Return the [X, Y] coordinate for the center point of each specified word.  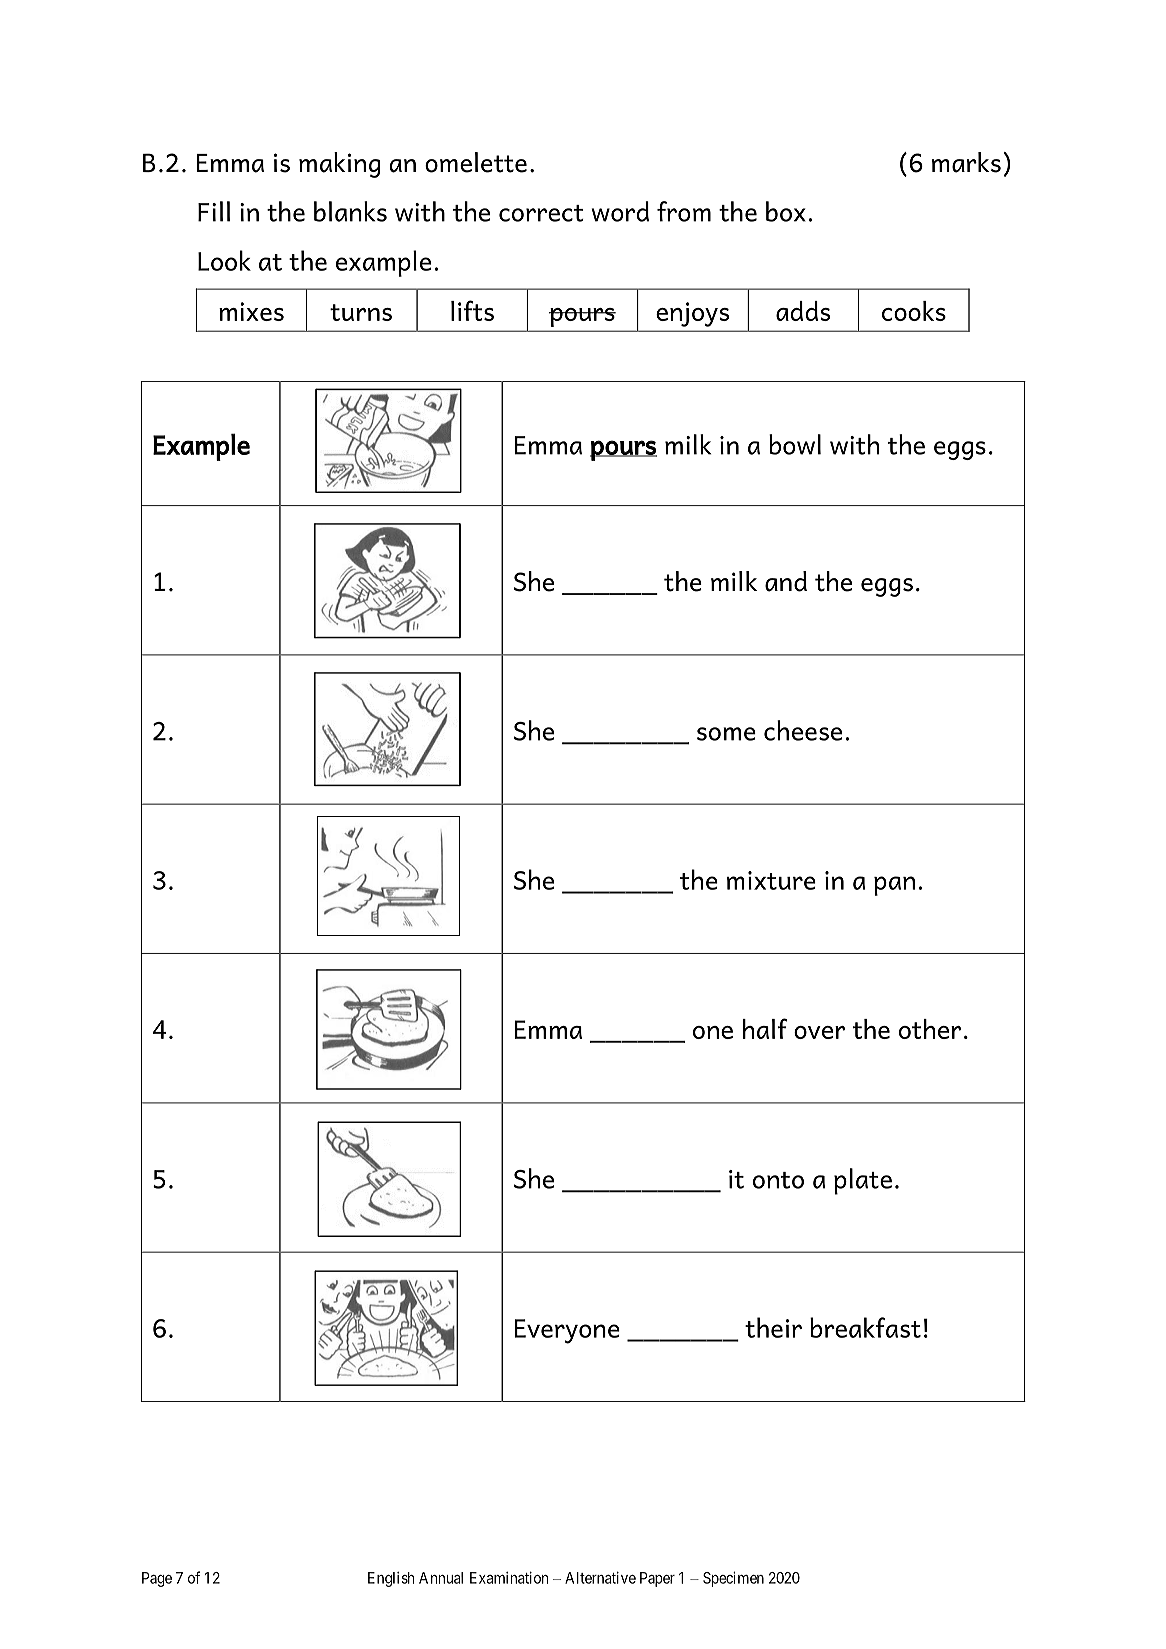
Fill [214, 211]
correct [541, 213]
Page [157, 1579]
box [786, 211]
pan [894, 886]
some [726, 734]
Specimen [733, 1579]
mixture [771, 880]
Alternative [600, 1577]
